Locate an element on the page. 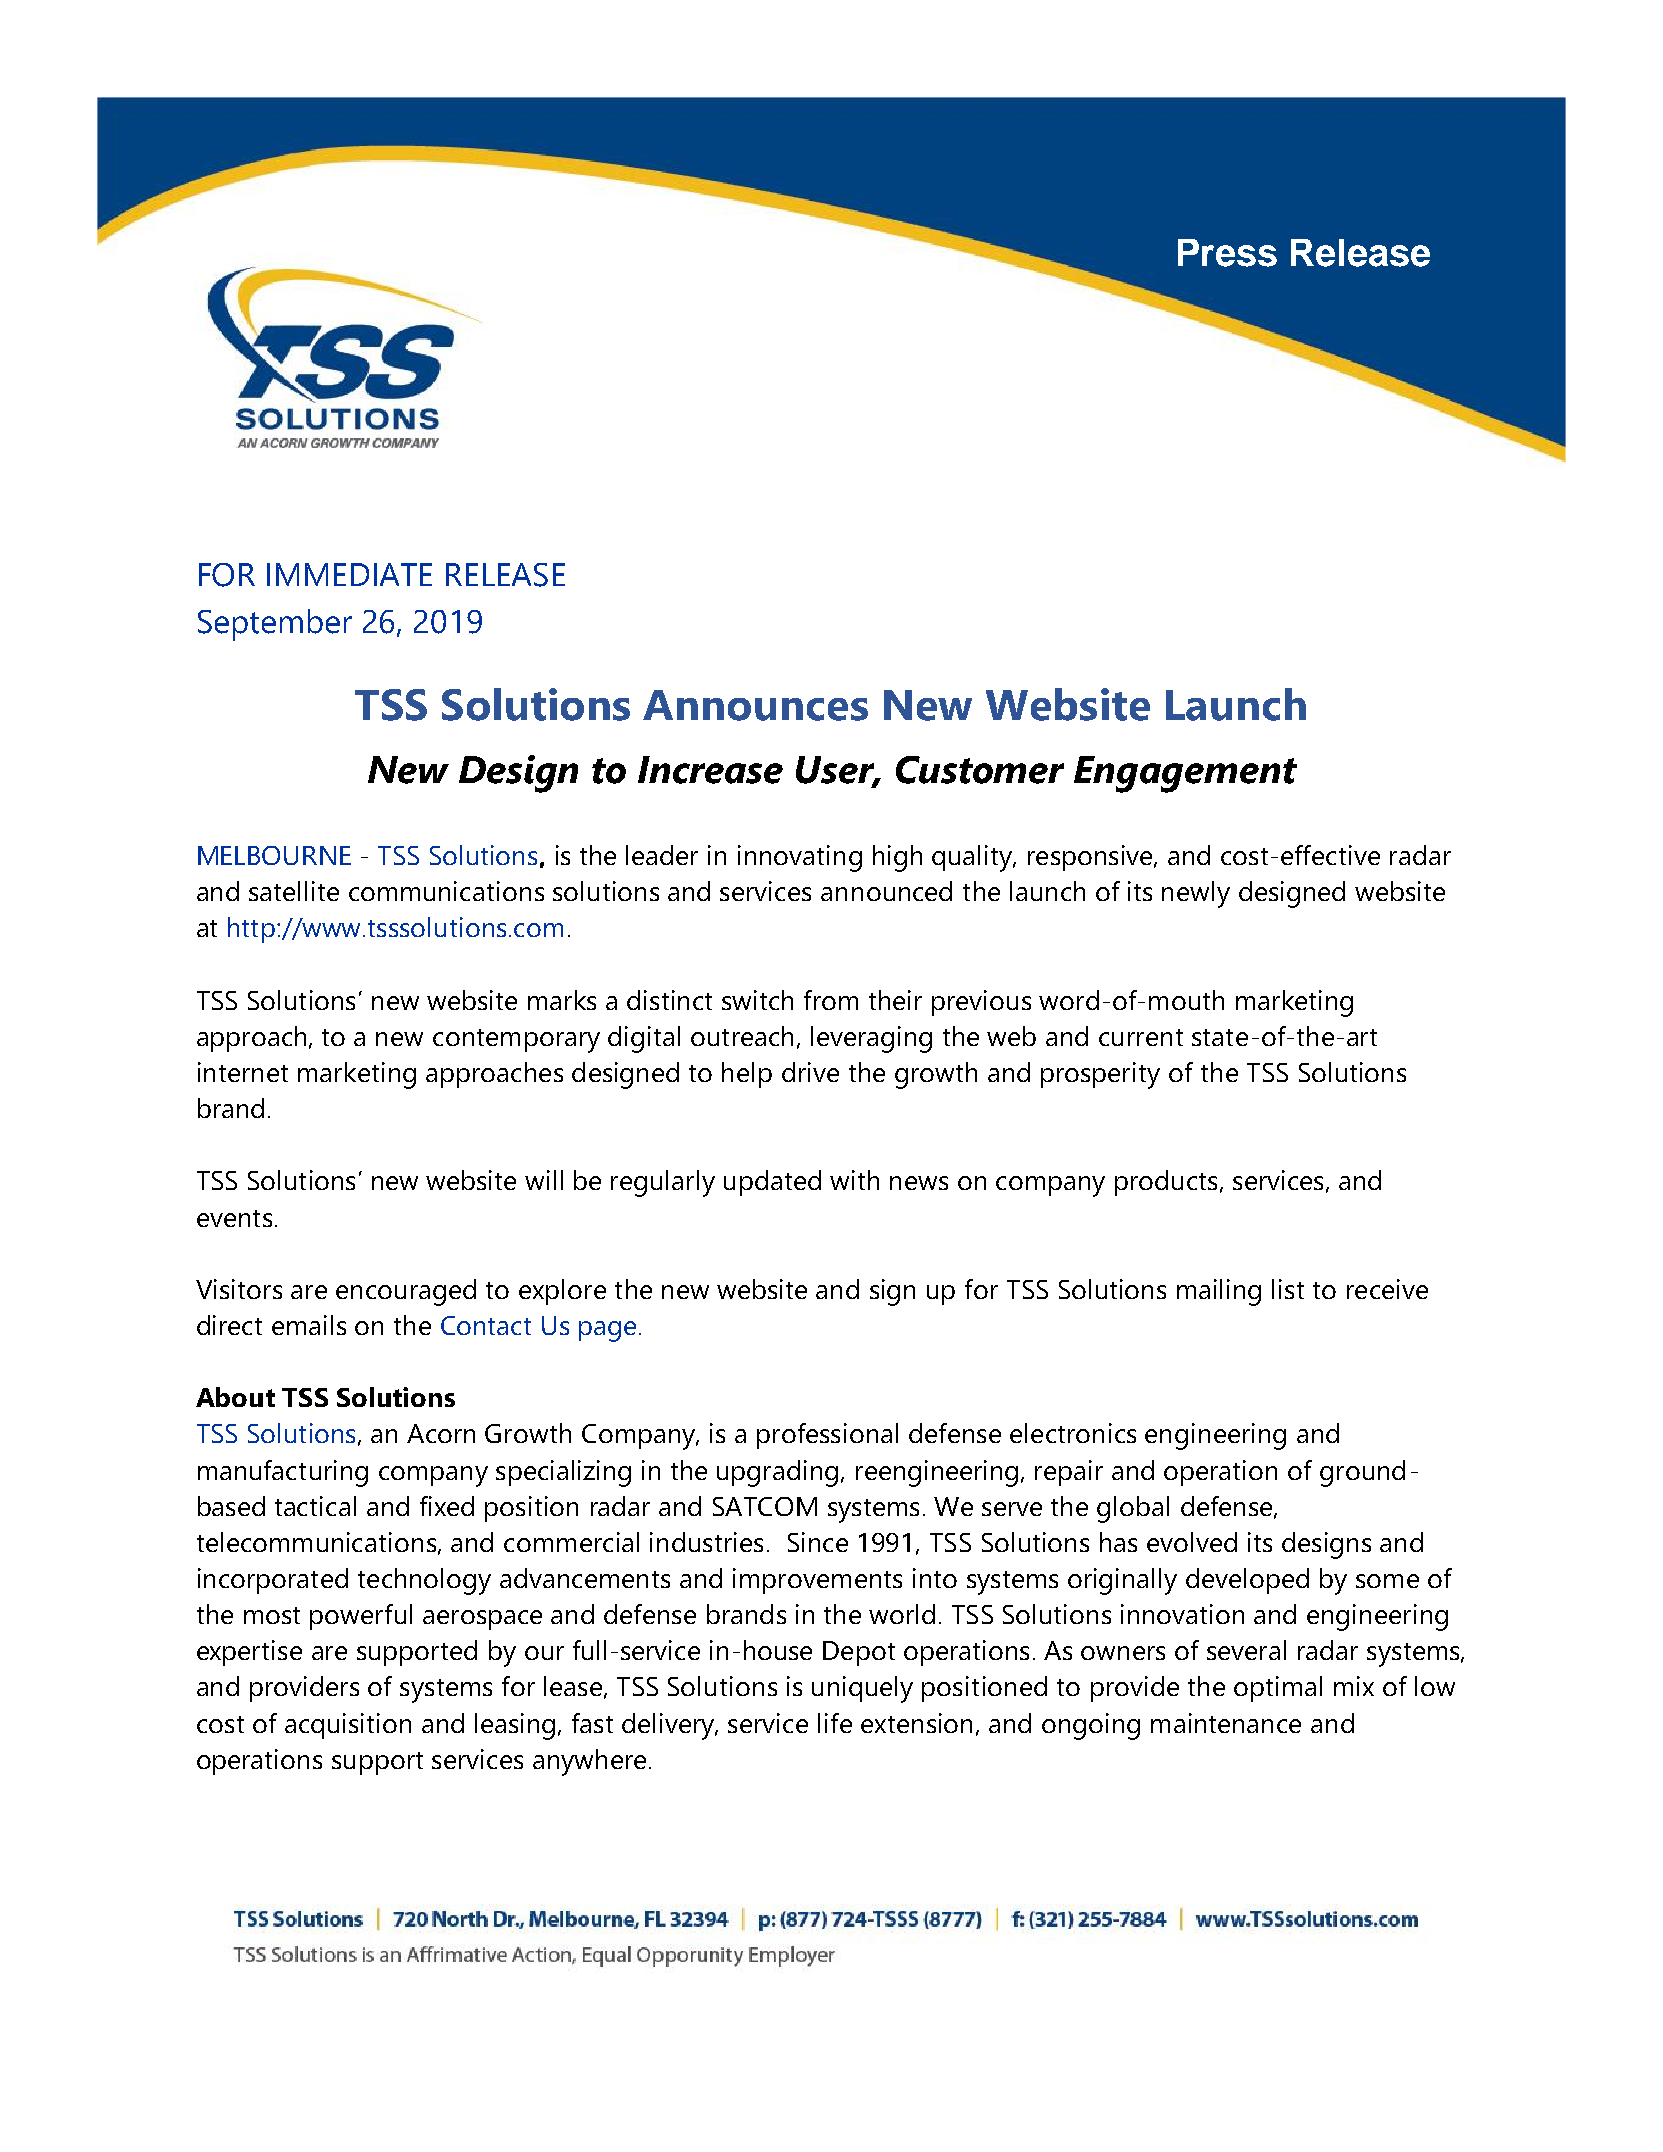 Image resolution: width=1663 pixels, height=2152 pixels. from is located at coordinates (831, 1000).
